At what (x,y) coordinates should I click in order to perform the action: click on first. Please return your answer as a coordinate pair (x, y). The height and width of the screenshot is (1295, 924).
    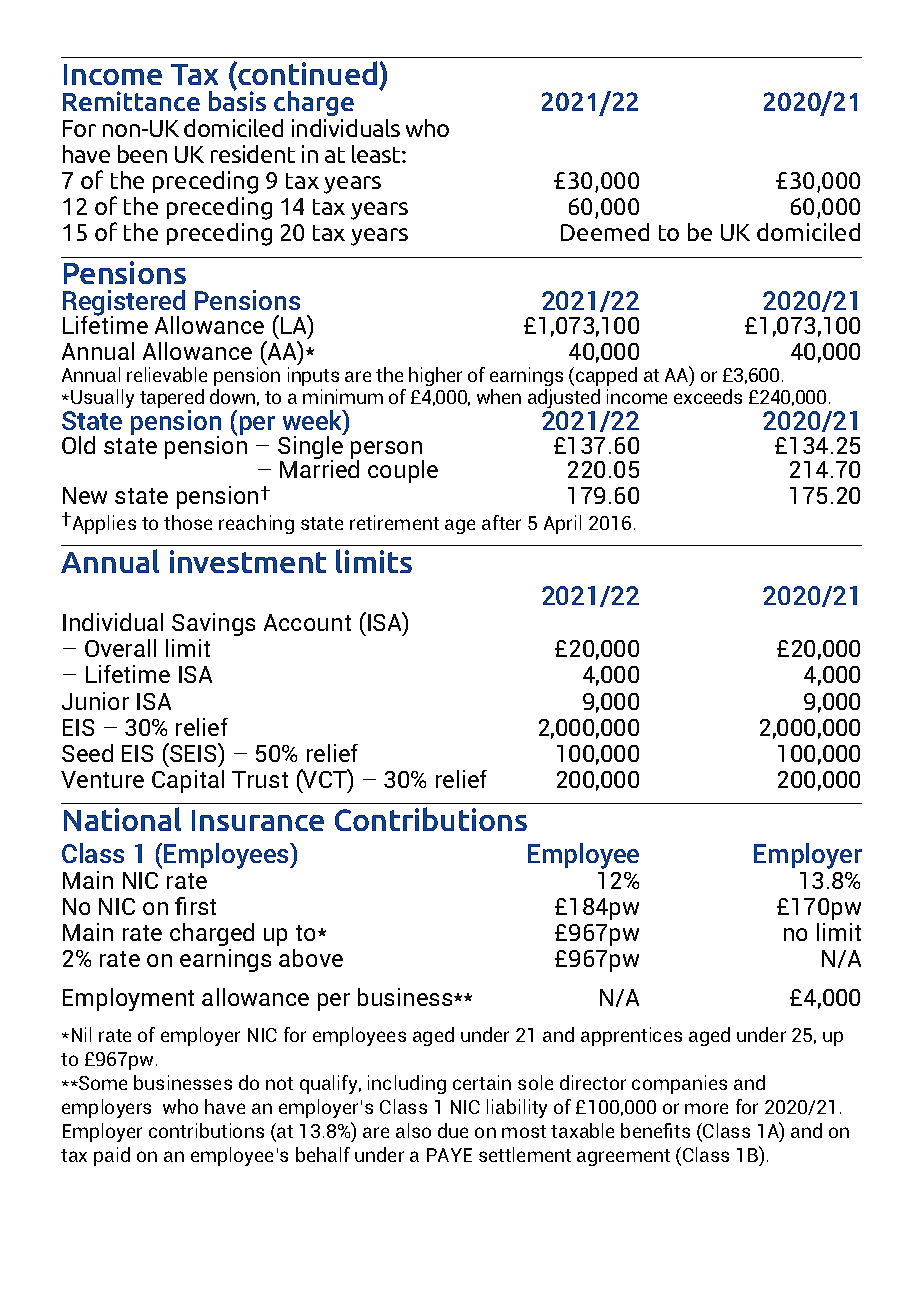
    Looking at the image, I should click on (195, 906).
